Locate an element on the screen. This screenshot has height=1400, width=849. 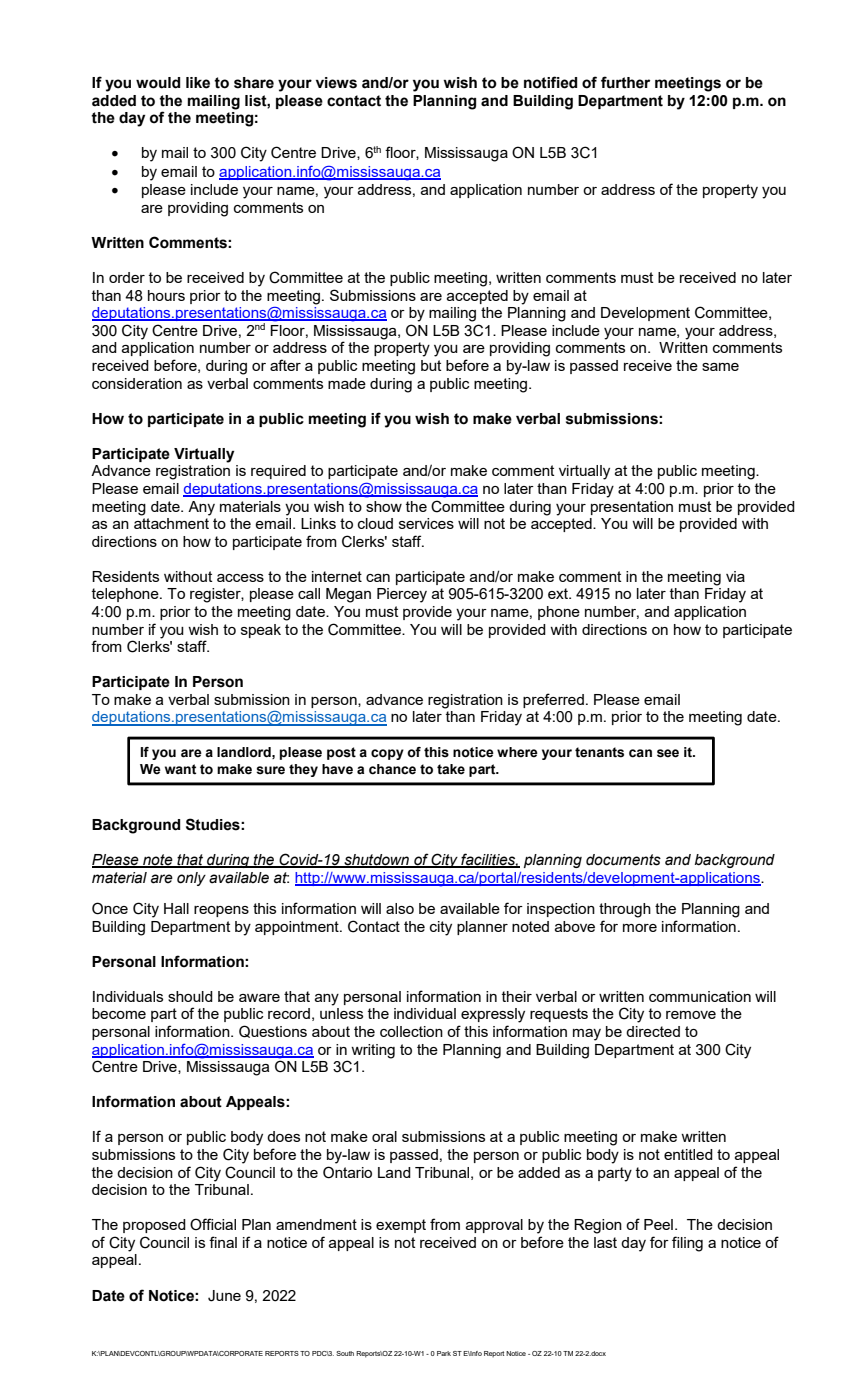
views is located at coordinates (336, 83).
